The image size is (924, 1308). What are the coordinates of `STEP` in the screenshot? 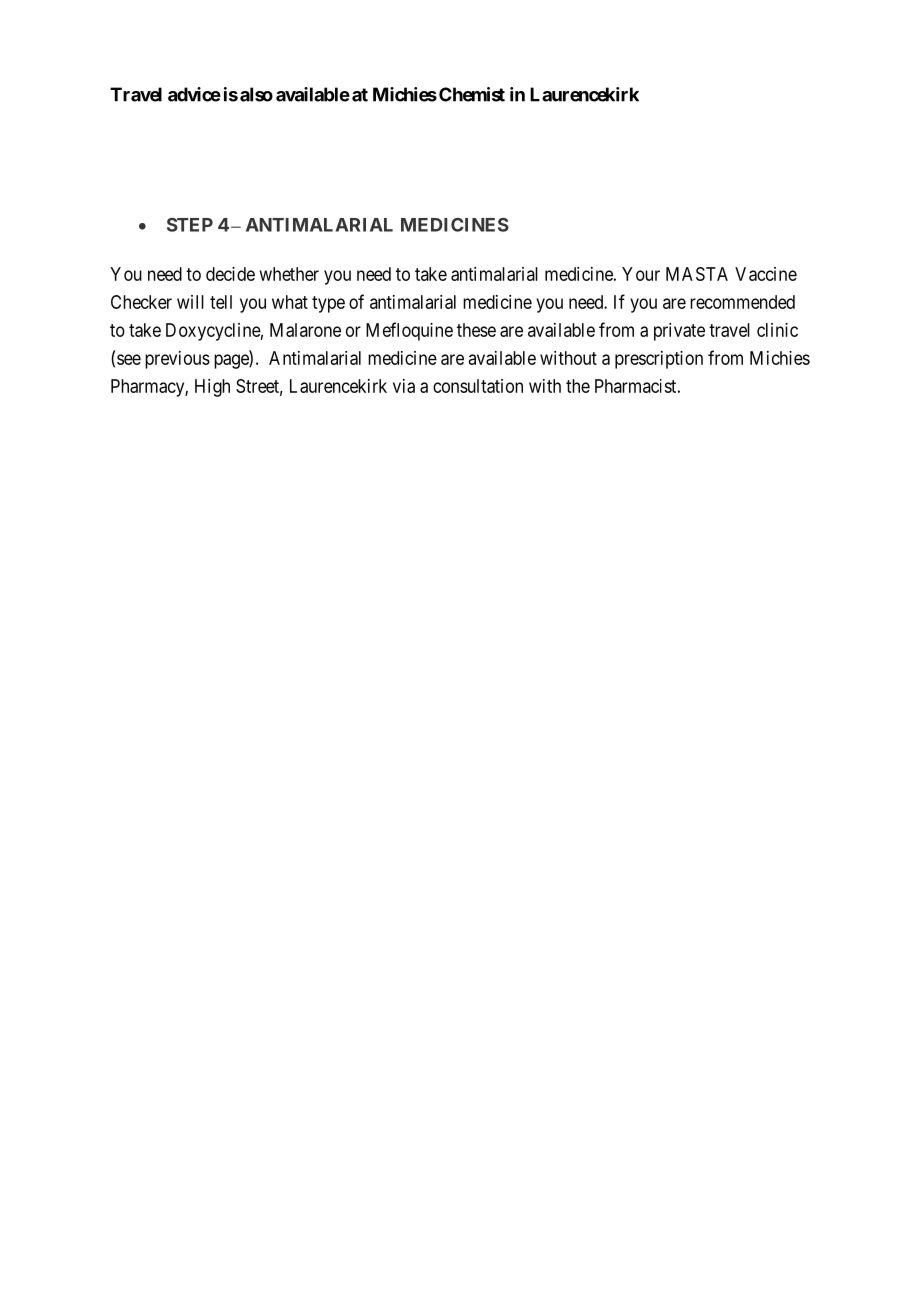 It's located at (190, 225).
